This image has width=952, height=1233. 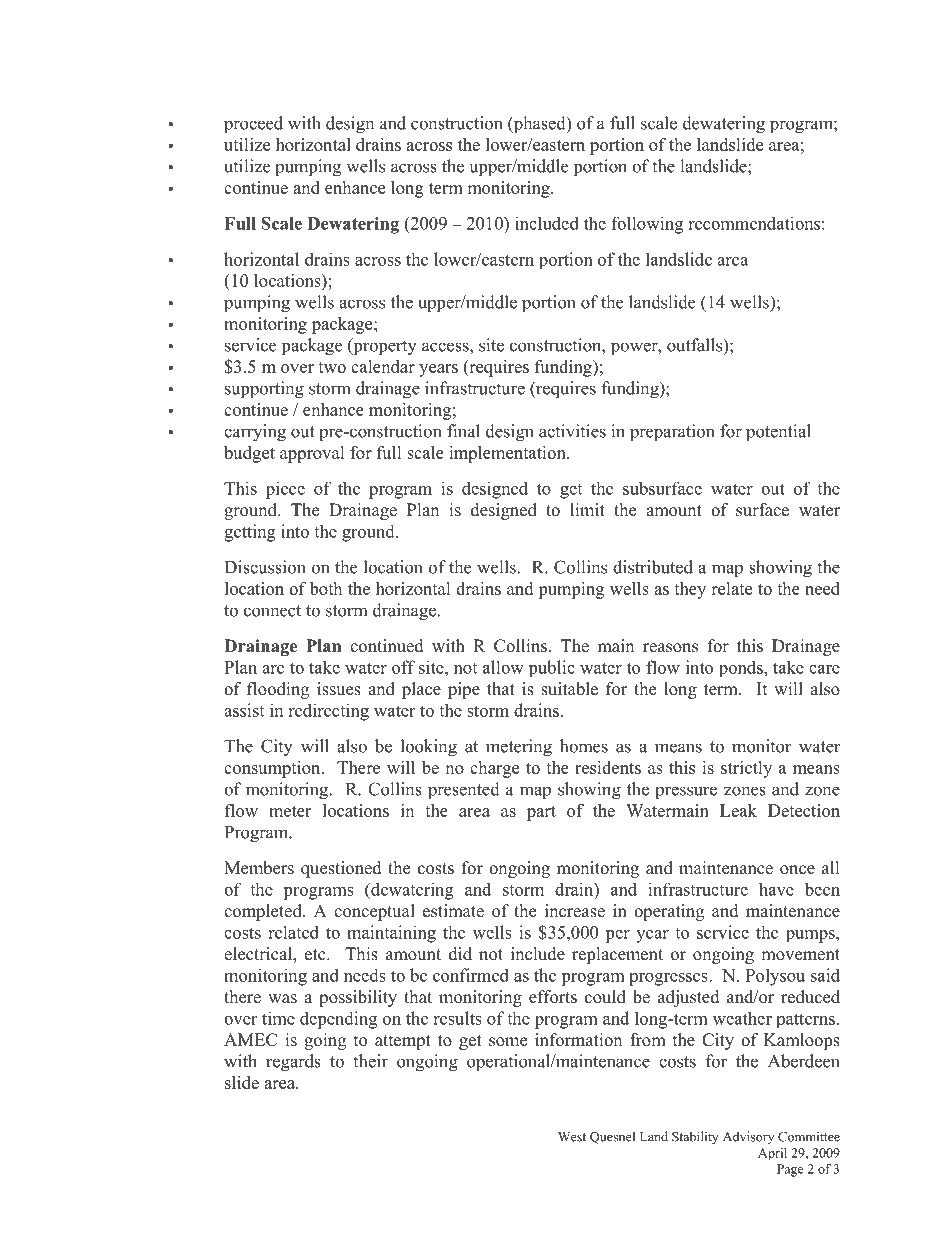 I want to click on regards, so click(x=293, y=1063).
